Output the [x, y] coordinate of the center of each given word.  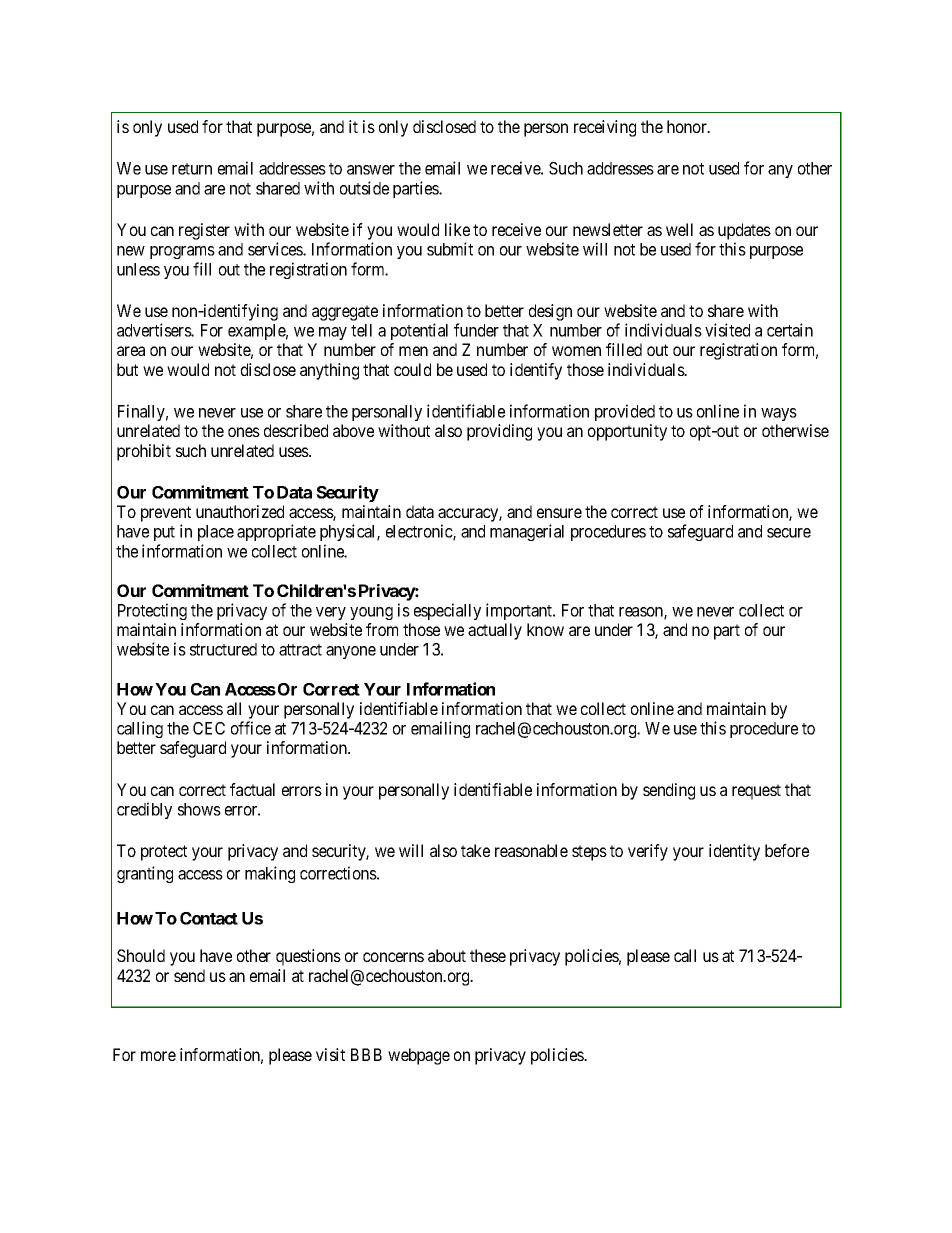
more [158, 1056]
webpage [419, 1056]
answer [371, 170]
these [488, 955]
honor [688, 126]
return [192, 169]
